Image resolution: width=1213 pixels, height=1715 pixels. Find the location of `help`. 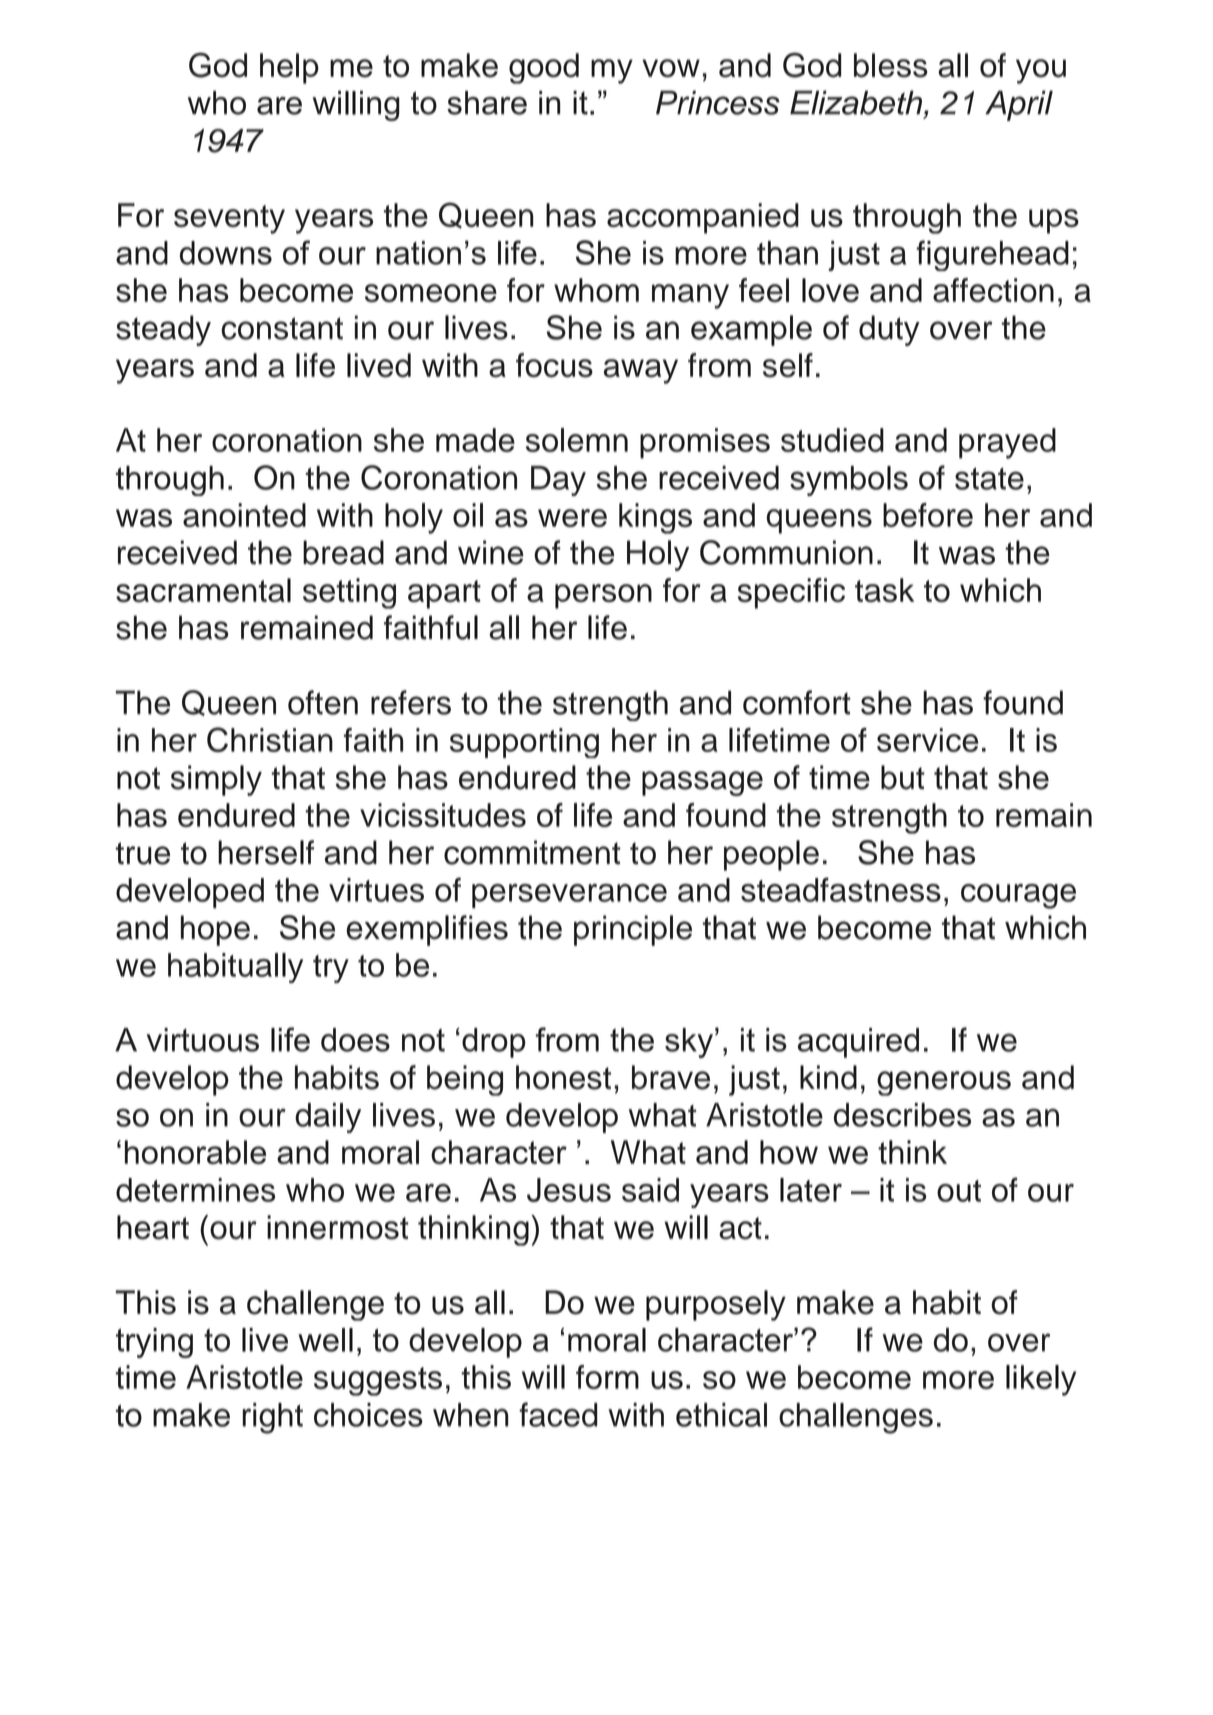

help is located at coordinates (289, 68).
